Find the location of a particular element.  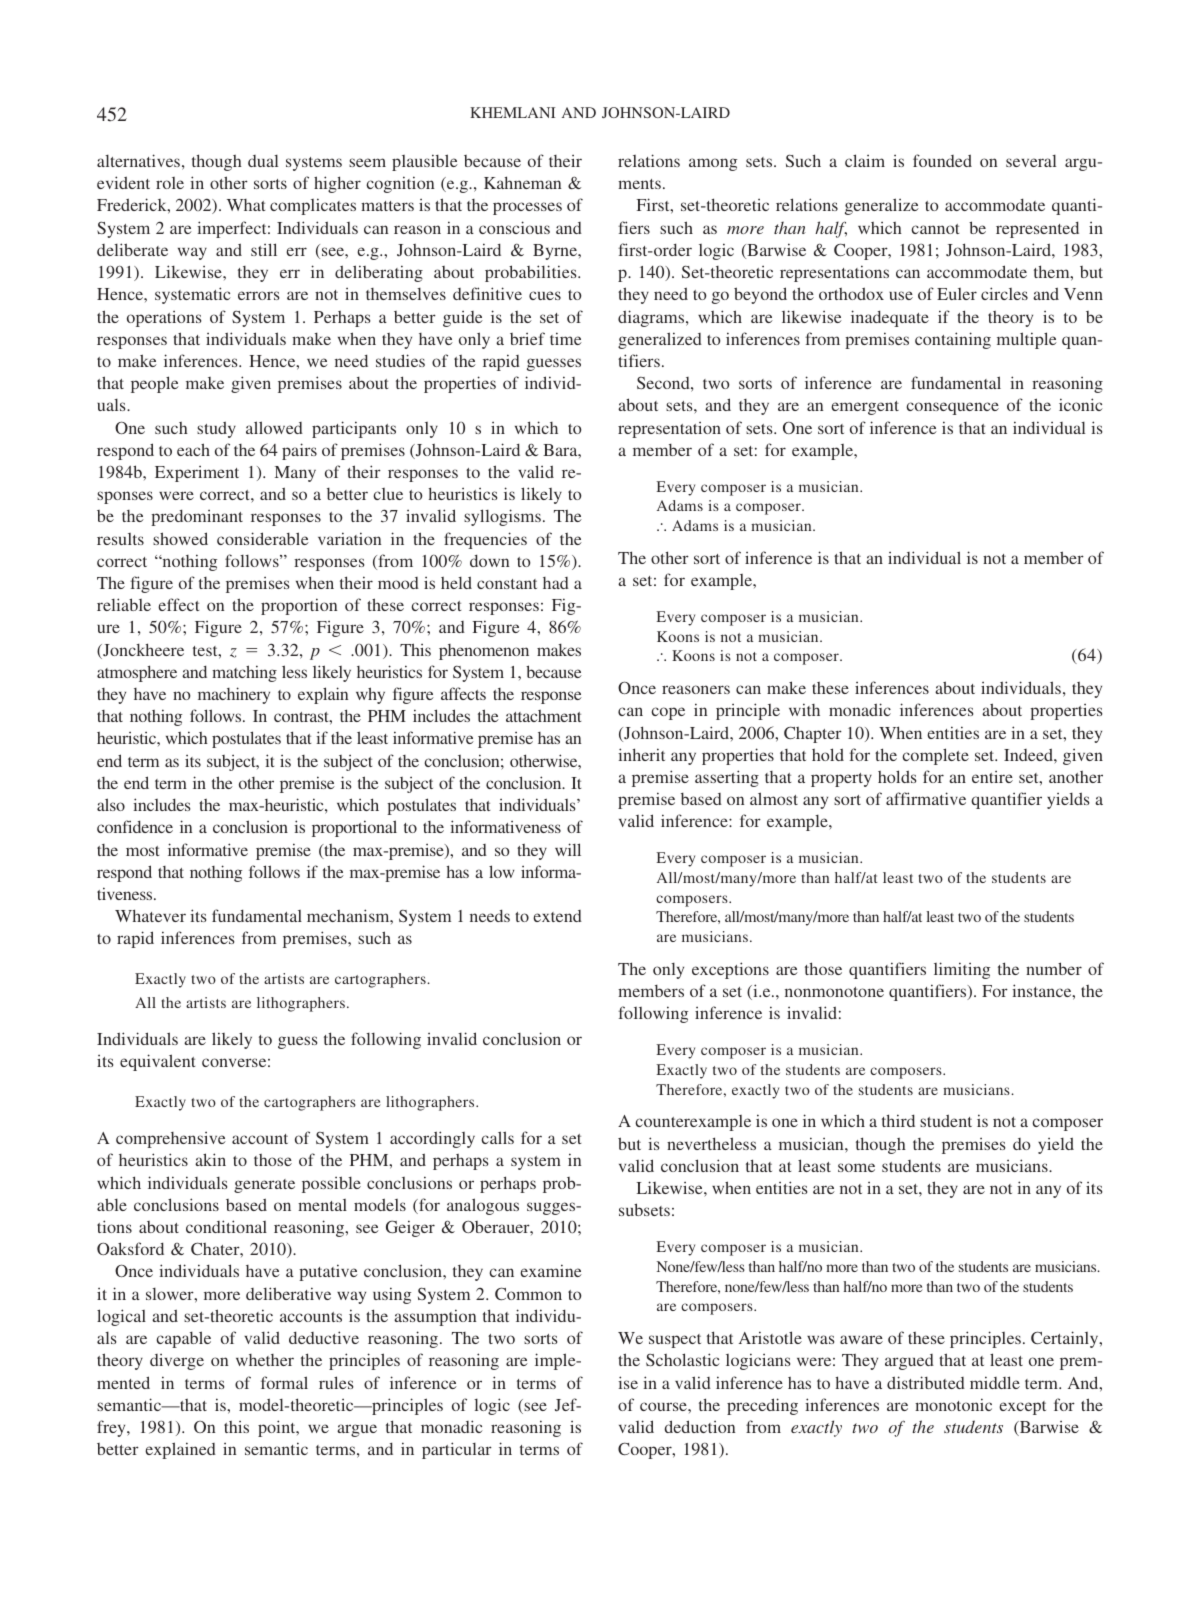

affirmative is located at coordinates (926, 798).
